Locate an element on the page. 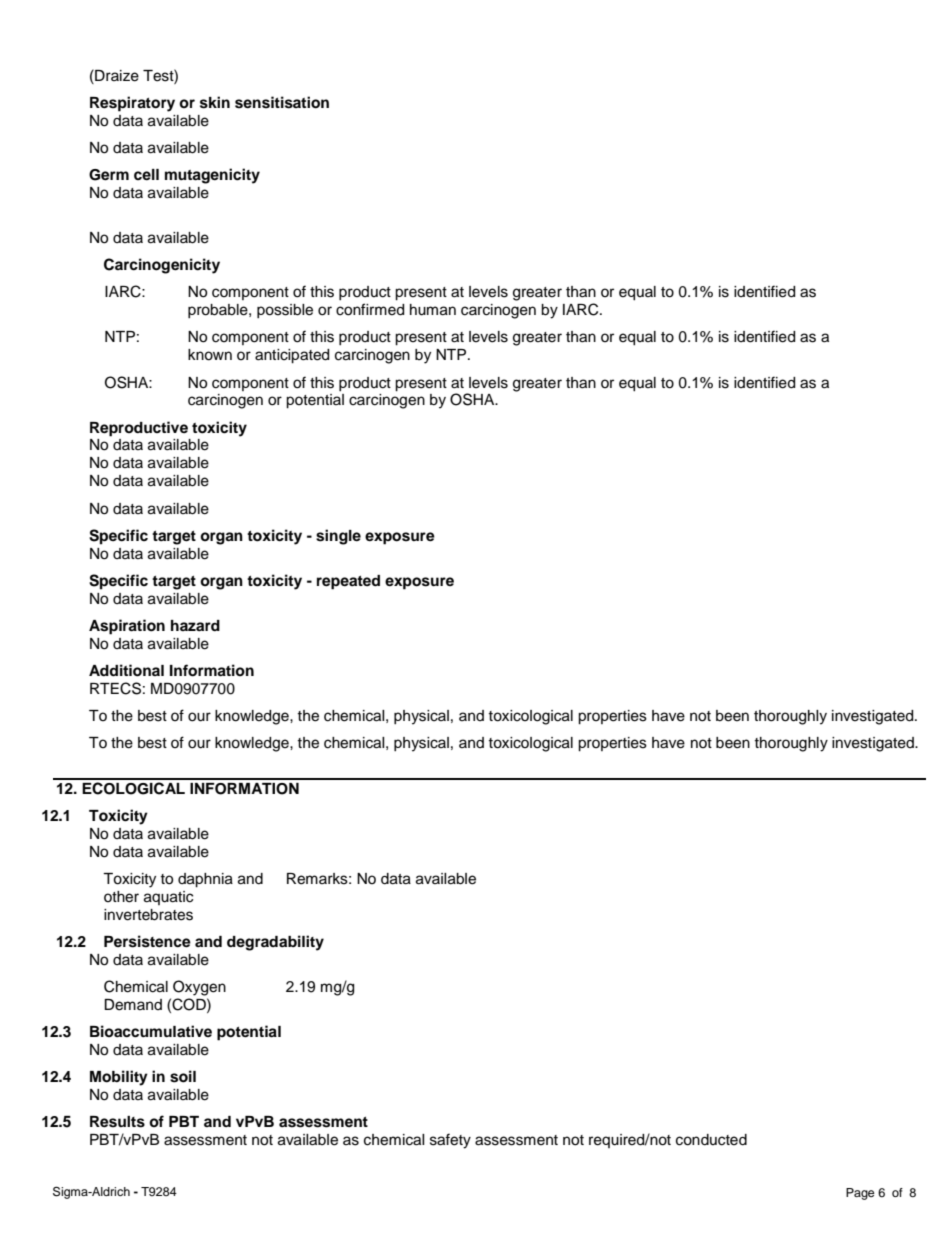  confirmed is located at coordinates (370, 309).
